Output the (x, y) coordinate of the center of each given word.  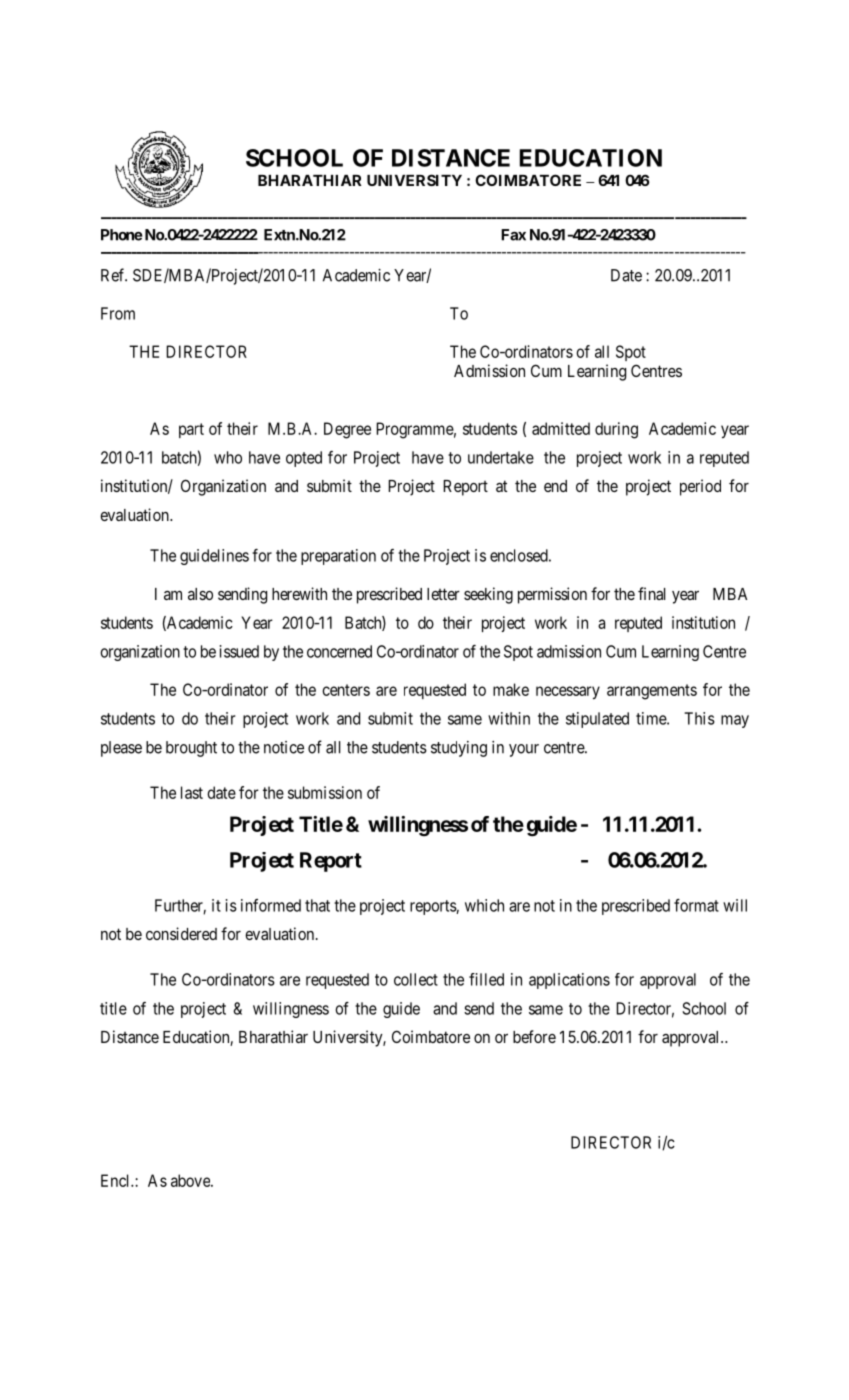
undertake (501, 457)
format (696, 905)
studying (459, 749)
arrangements (652, 692)
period (700, 487)
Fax (513, 235)
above (191, 1180)
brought (191, 749)
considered (181, 933)
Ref (114, 275)
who (228, 457)
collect (416, 979)
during (616, 430)
